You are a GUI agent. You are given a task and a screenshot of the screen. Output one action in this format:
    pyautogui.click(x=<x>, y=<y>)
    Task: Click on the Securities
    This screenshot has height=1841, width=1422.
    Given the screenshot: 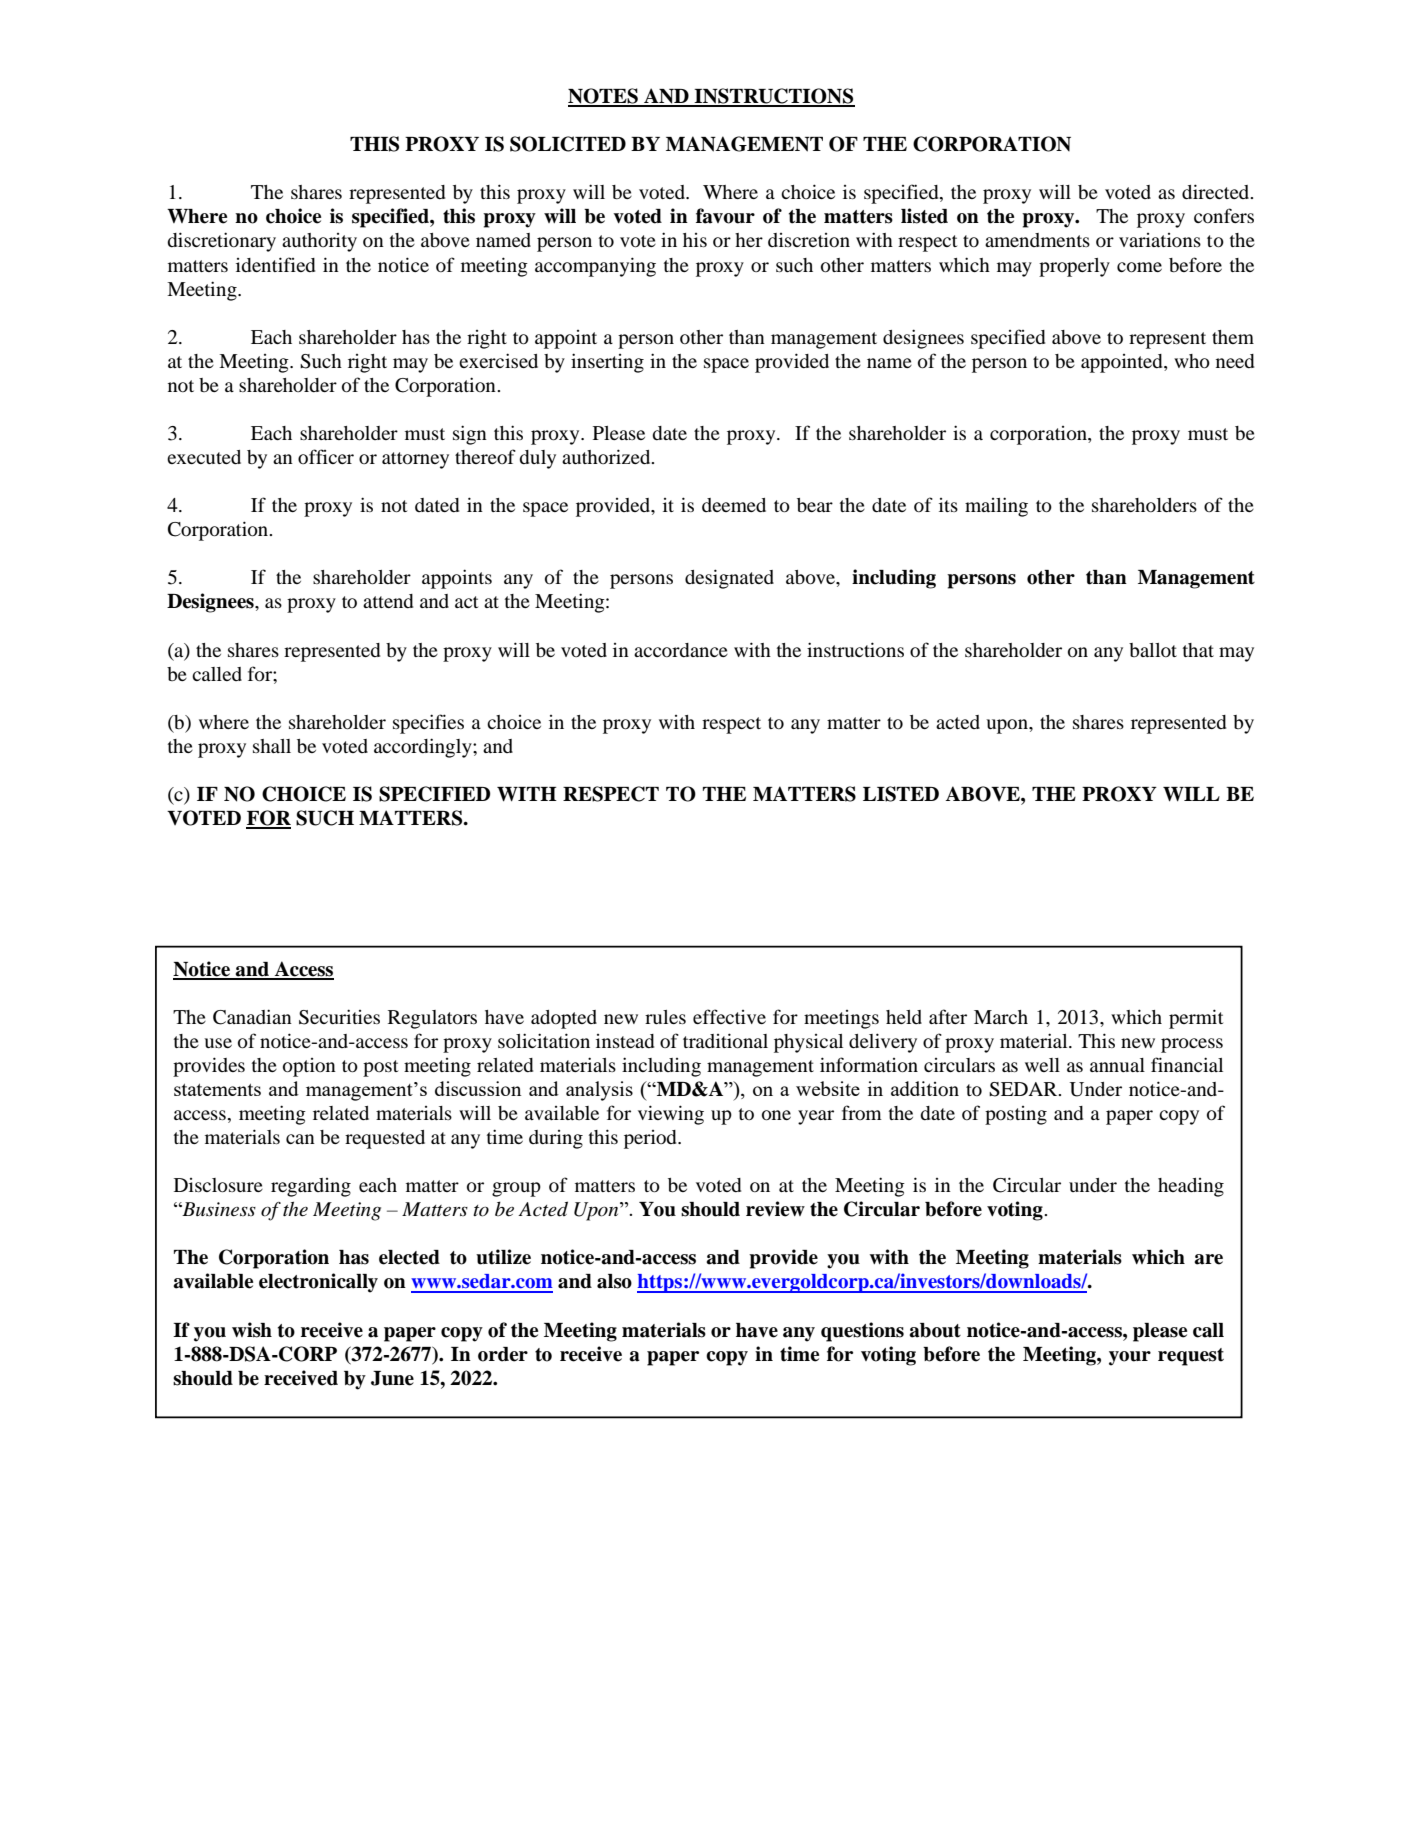 What is the action you would take?
    pyautogui.click(x=339, y=1017)
